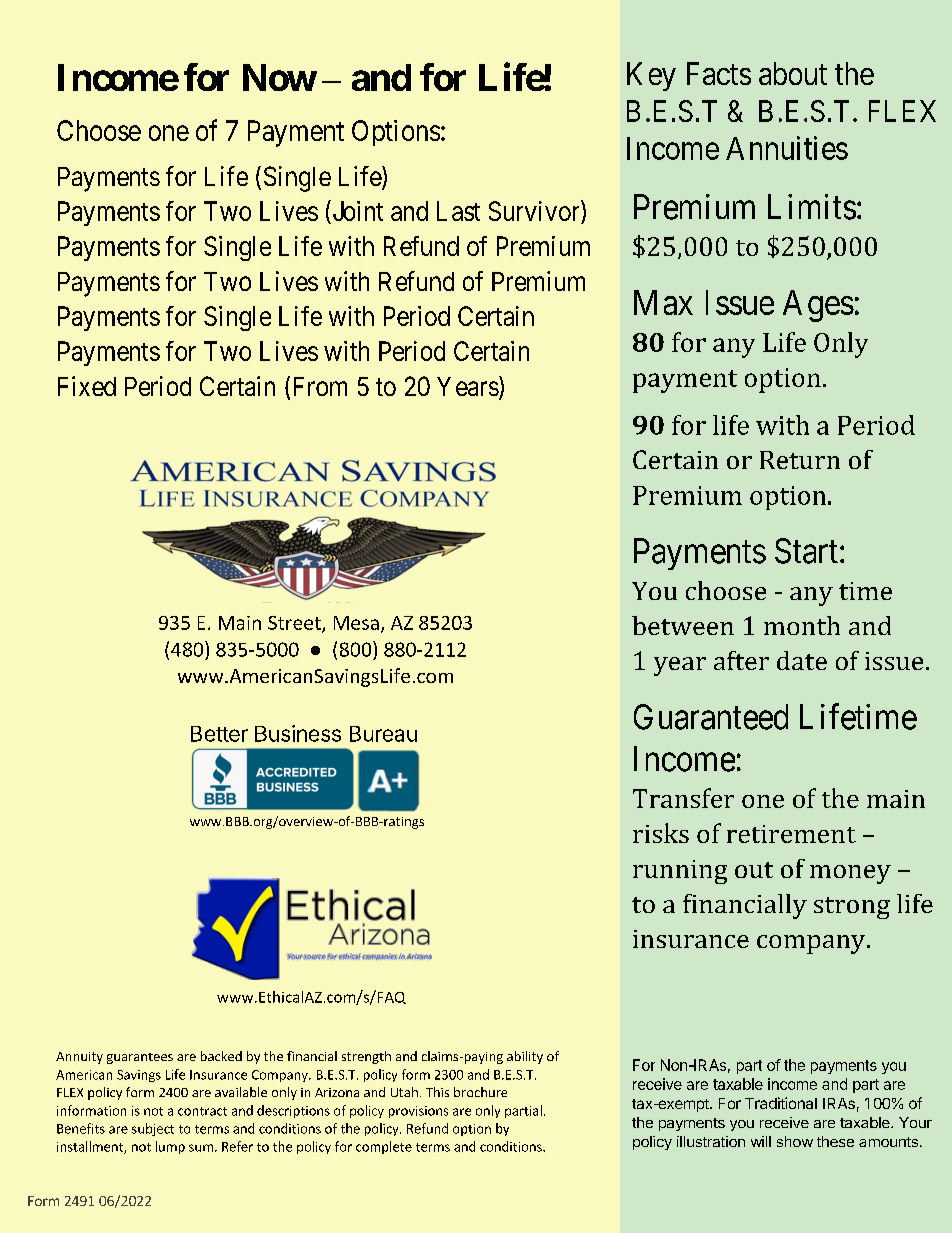 This screenshot has height=1233, width=952. What do you see at coordinates (651, 76) in the screenshot?
I see `Key` at bounding box center [651, 76].
